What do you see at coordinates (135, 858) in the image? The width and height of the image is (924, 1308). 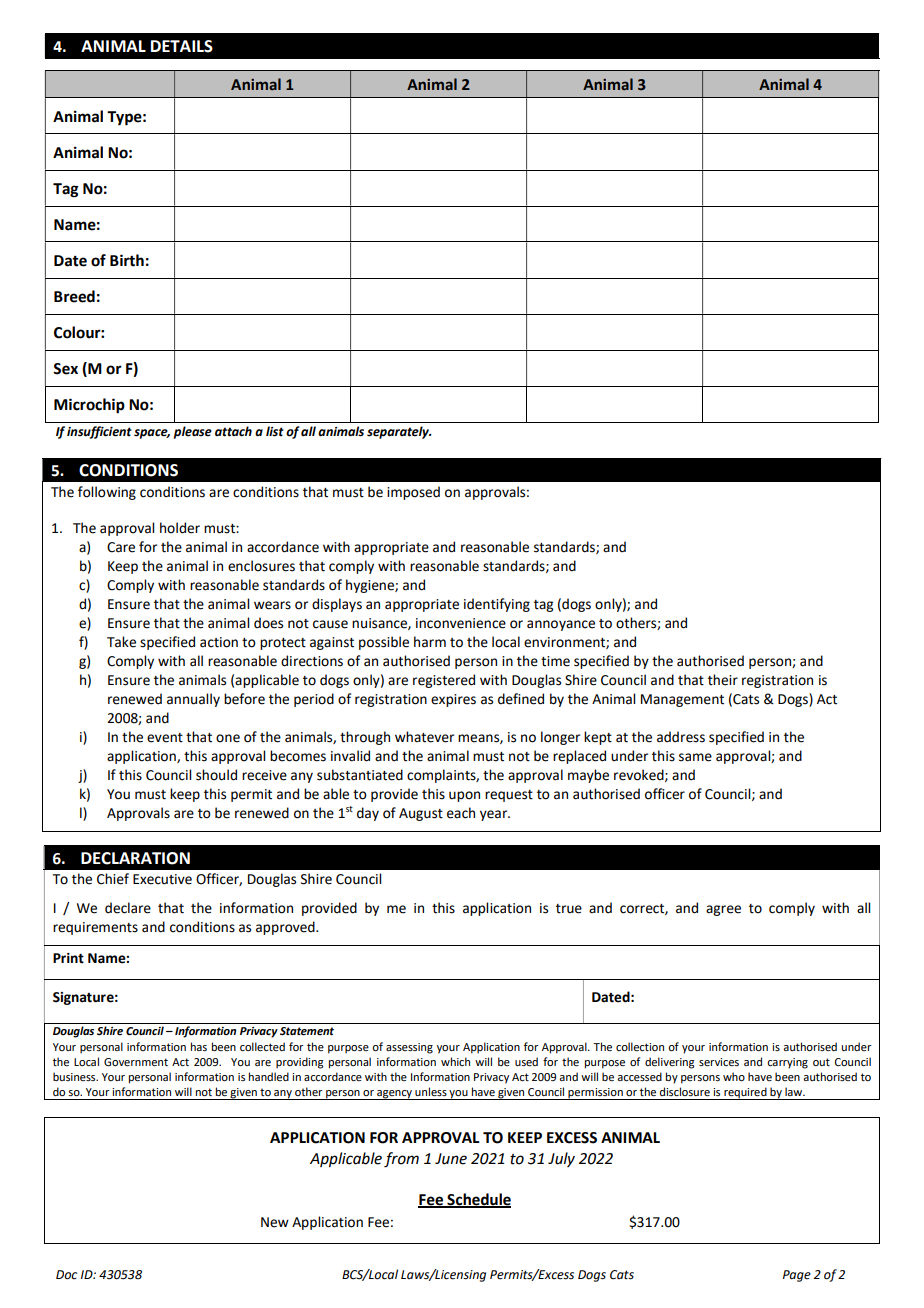 I see `DECLARATION` at bounding box center [135, 858].
